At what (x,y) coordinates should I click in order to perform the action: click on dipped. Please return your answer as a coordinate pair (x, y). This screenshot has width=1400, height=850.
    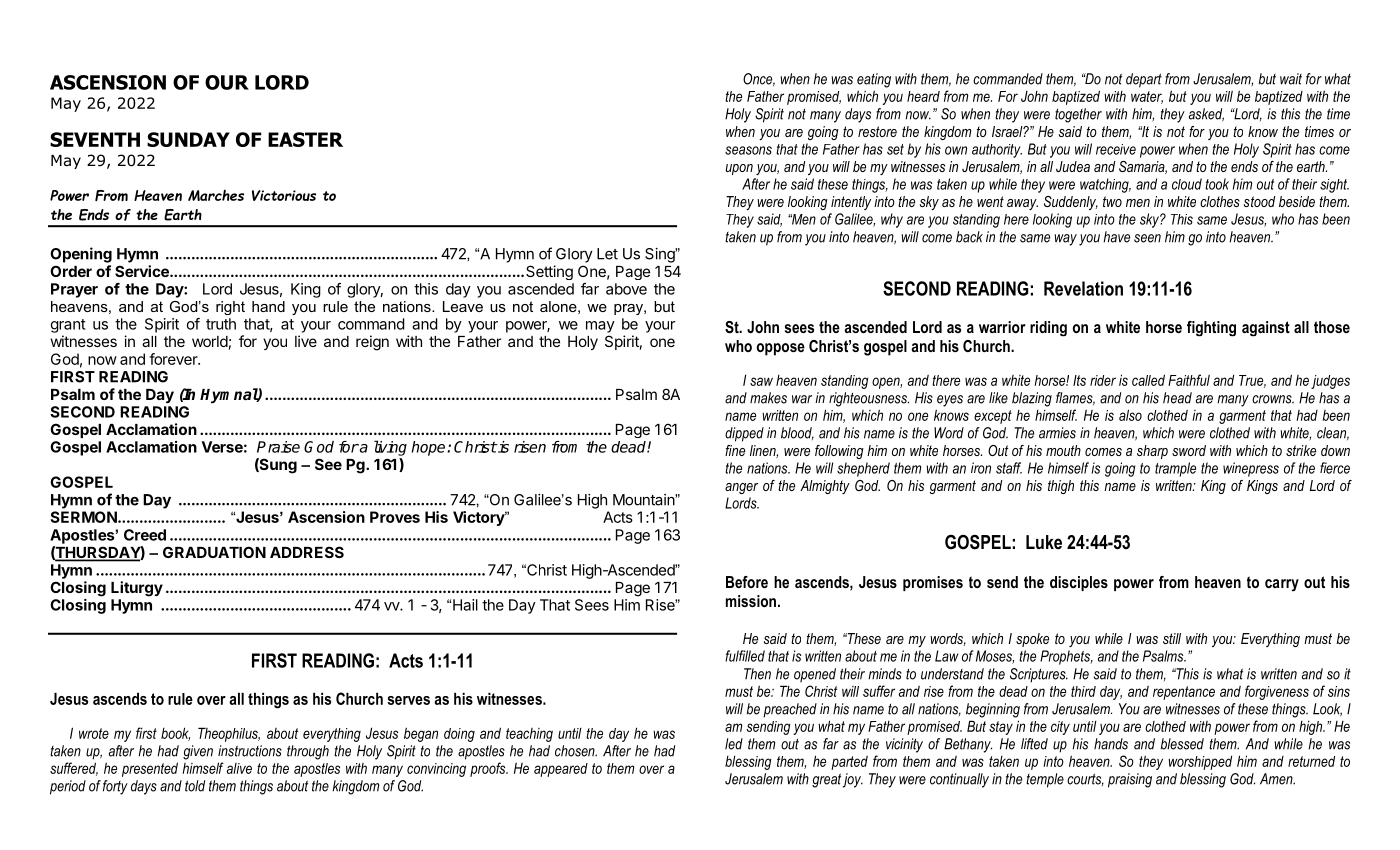
    Looking at the image, I should click on (744, 434).
